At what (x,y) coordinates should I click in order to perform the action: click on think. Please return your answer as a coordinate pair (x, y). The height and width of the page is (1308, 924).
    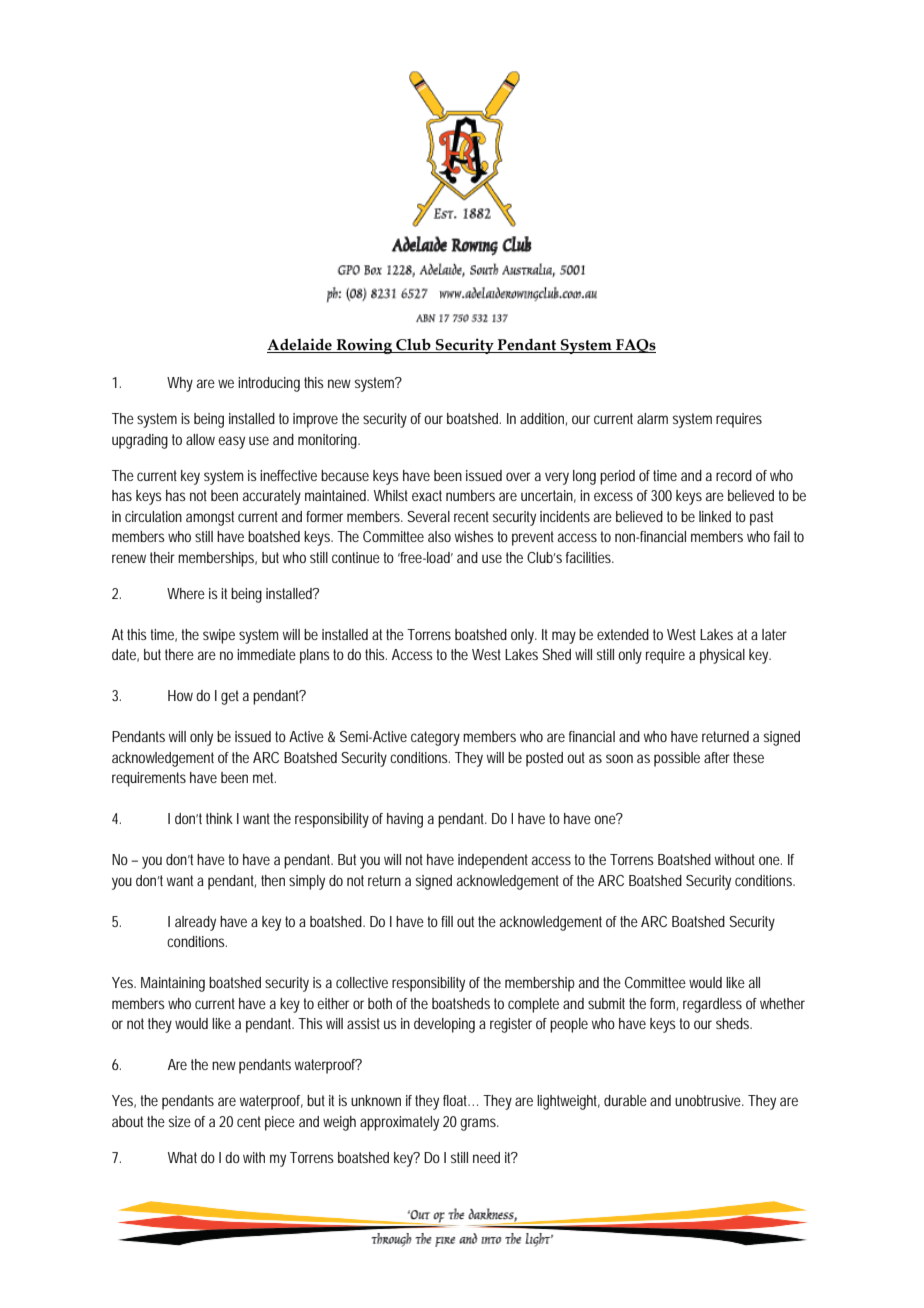
    Looking at the image, I should click on (219, 818).
